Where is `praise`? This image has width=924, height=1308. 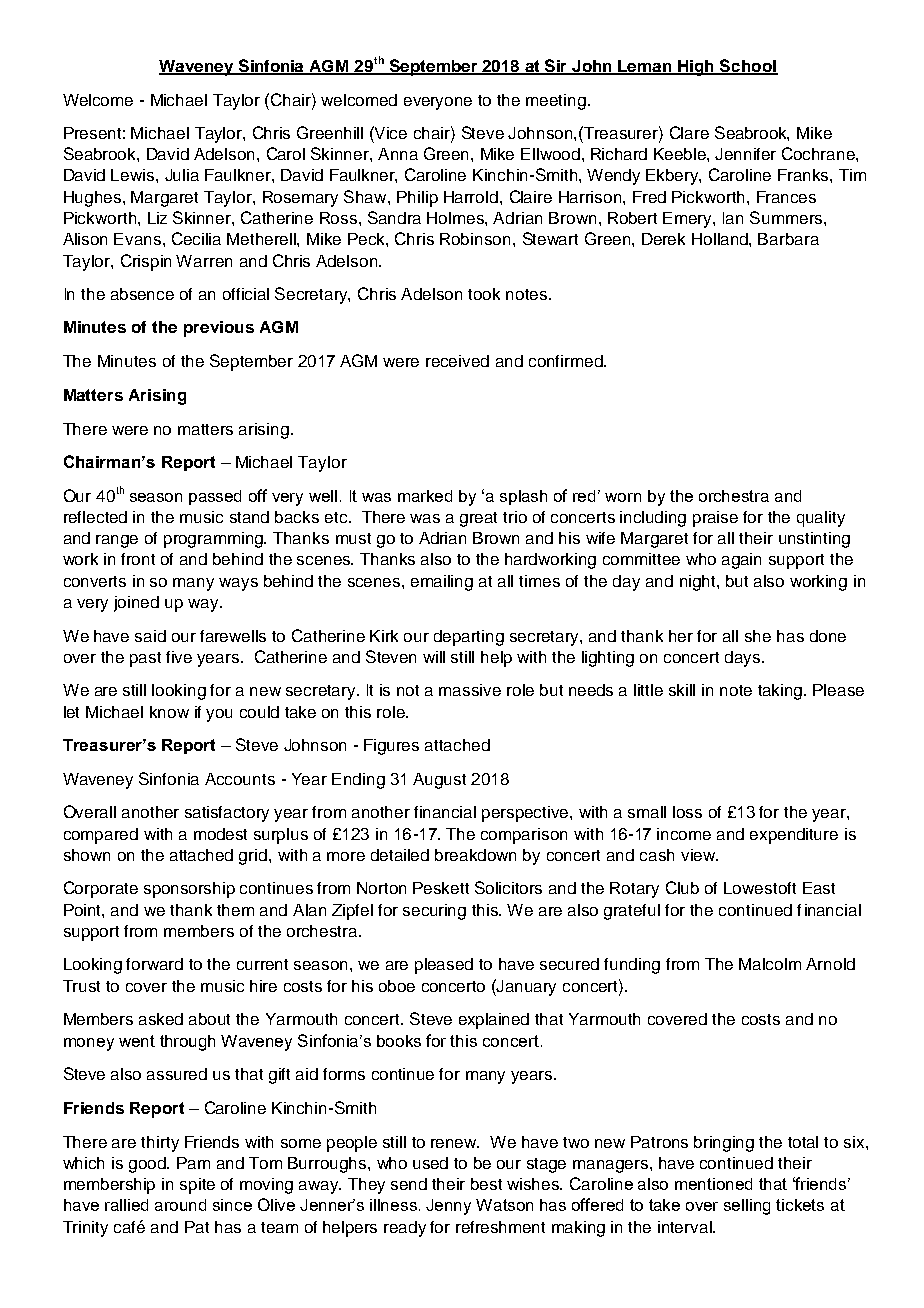 praise is located at coordinates (715, 519).
